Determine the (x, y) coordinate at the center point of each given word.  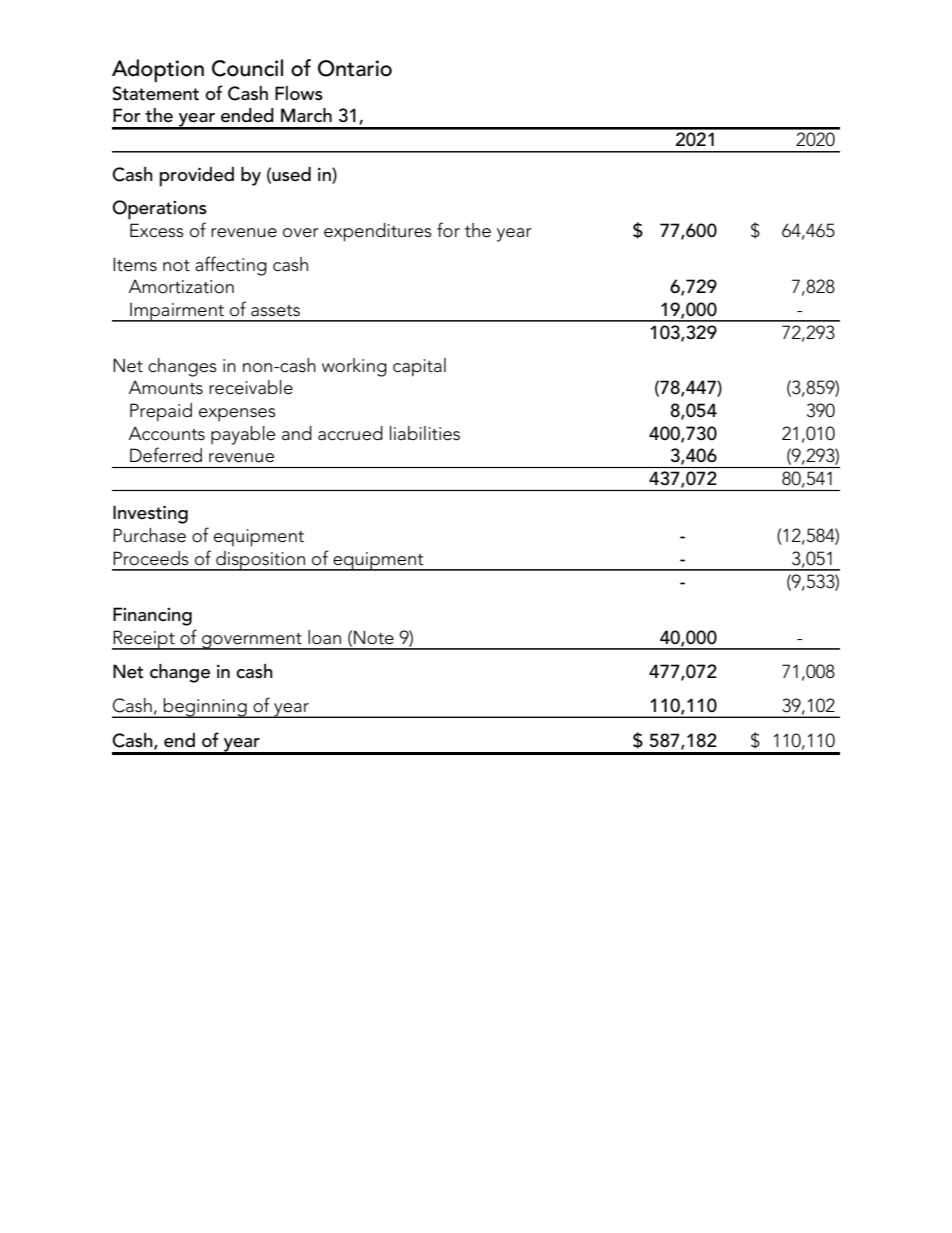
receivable (251, 387)
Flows (299, 93)
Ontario (355, 68)
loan (324, 637)
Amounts (166, 387)
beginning (205, 708)
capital (419, 367)
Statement (155, 93)
